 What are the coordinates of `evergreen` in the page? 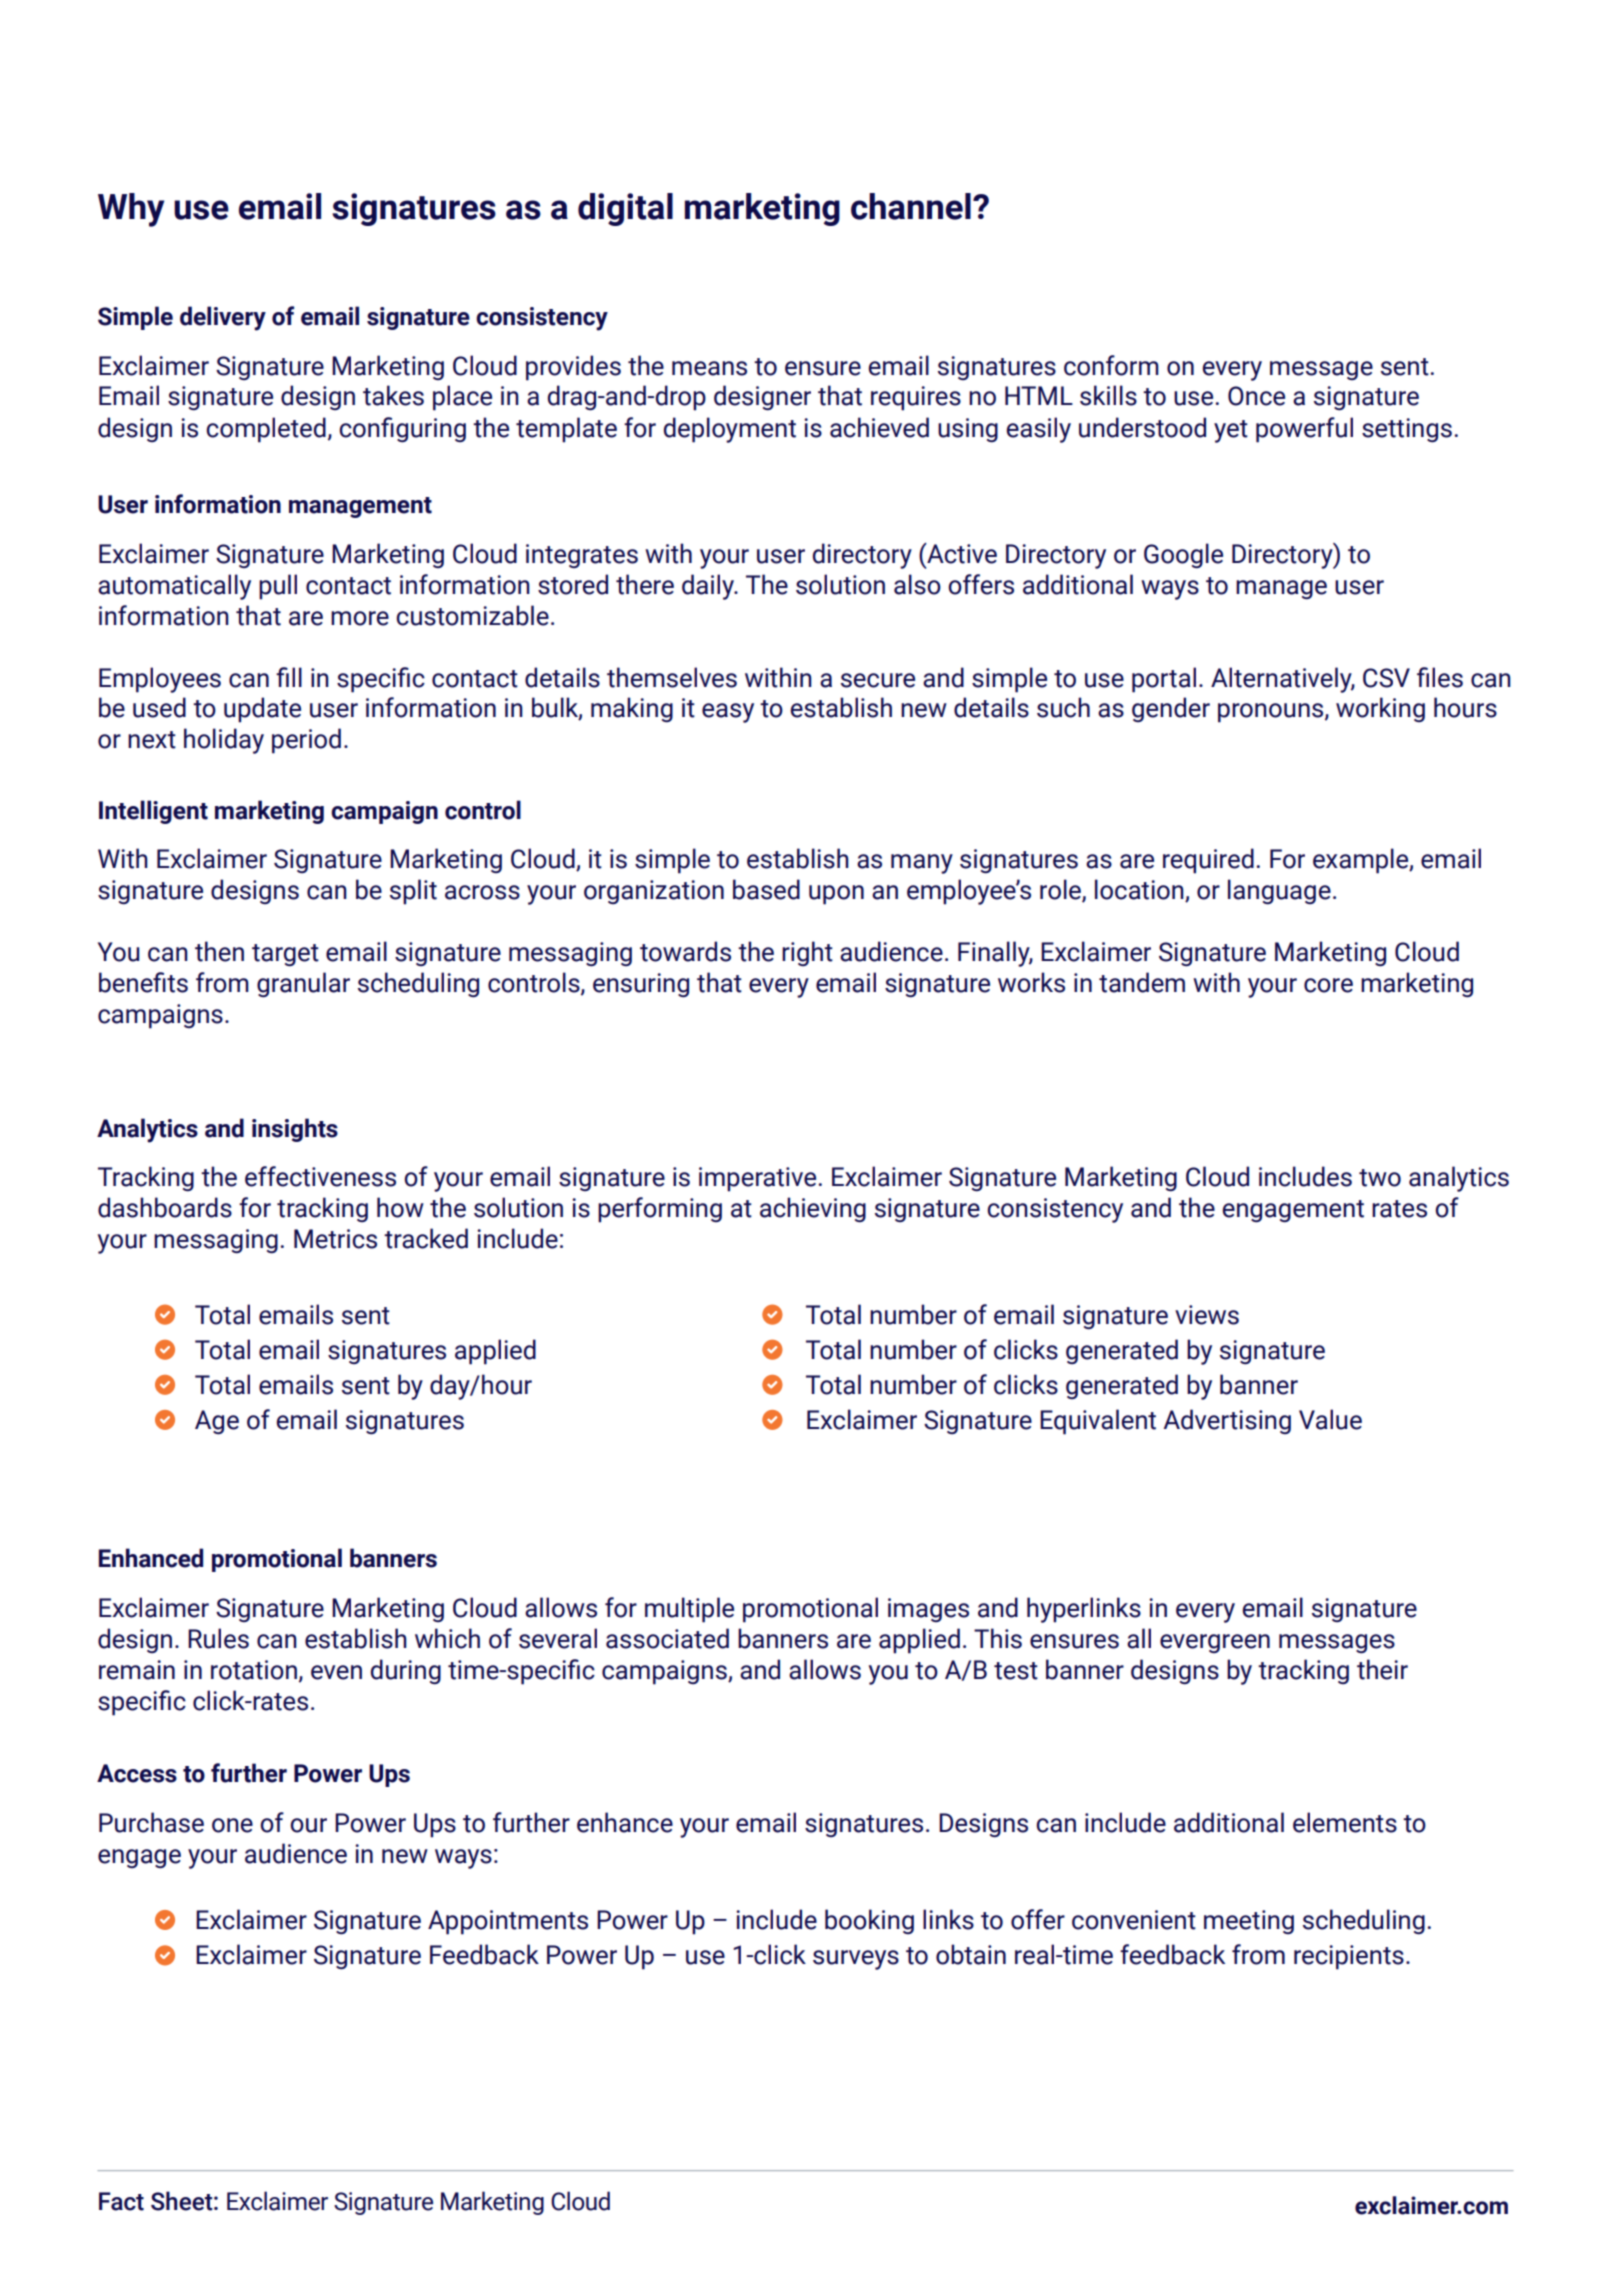 It's located at (1215, 1643).
